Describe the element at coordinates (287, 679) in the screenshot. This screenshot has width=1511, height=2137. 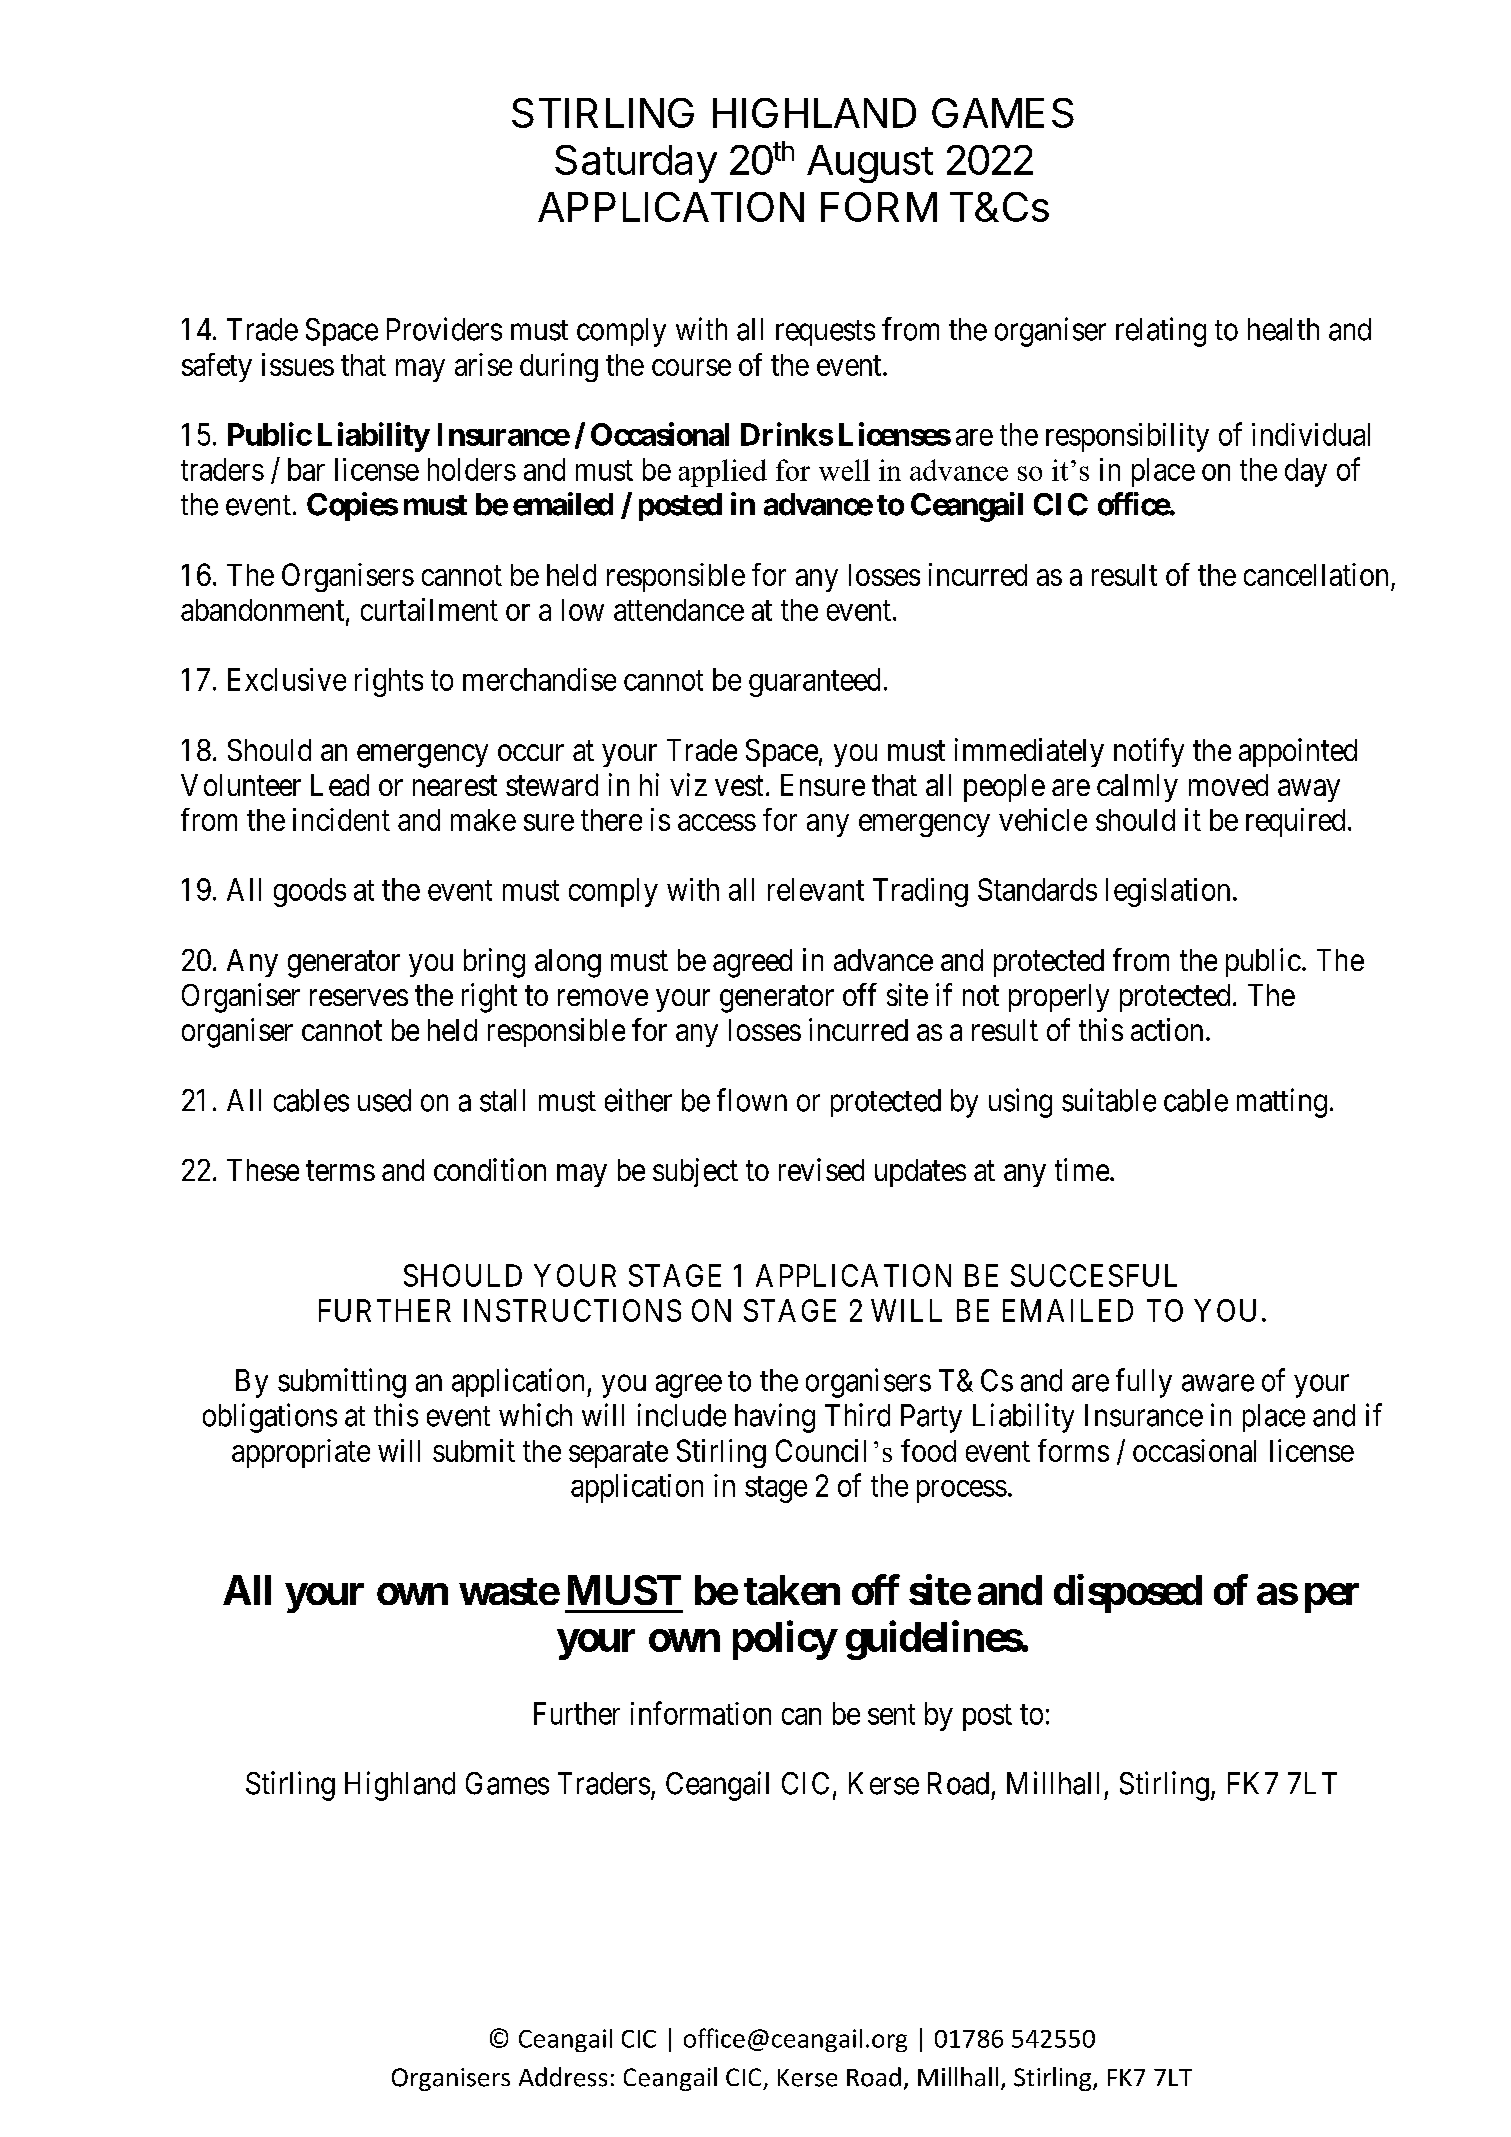
I see `Exclusive` at that location.
